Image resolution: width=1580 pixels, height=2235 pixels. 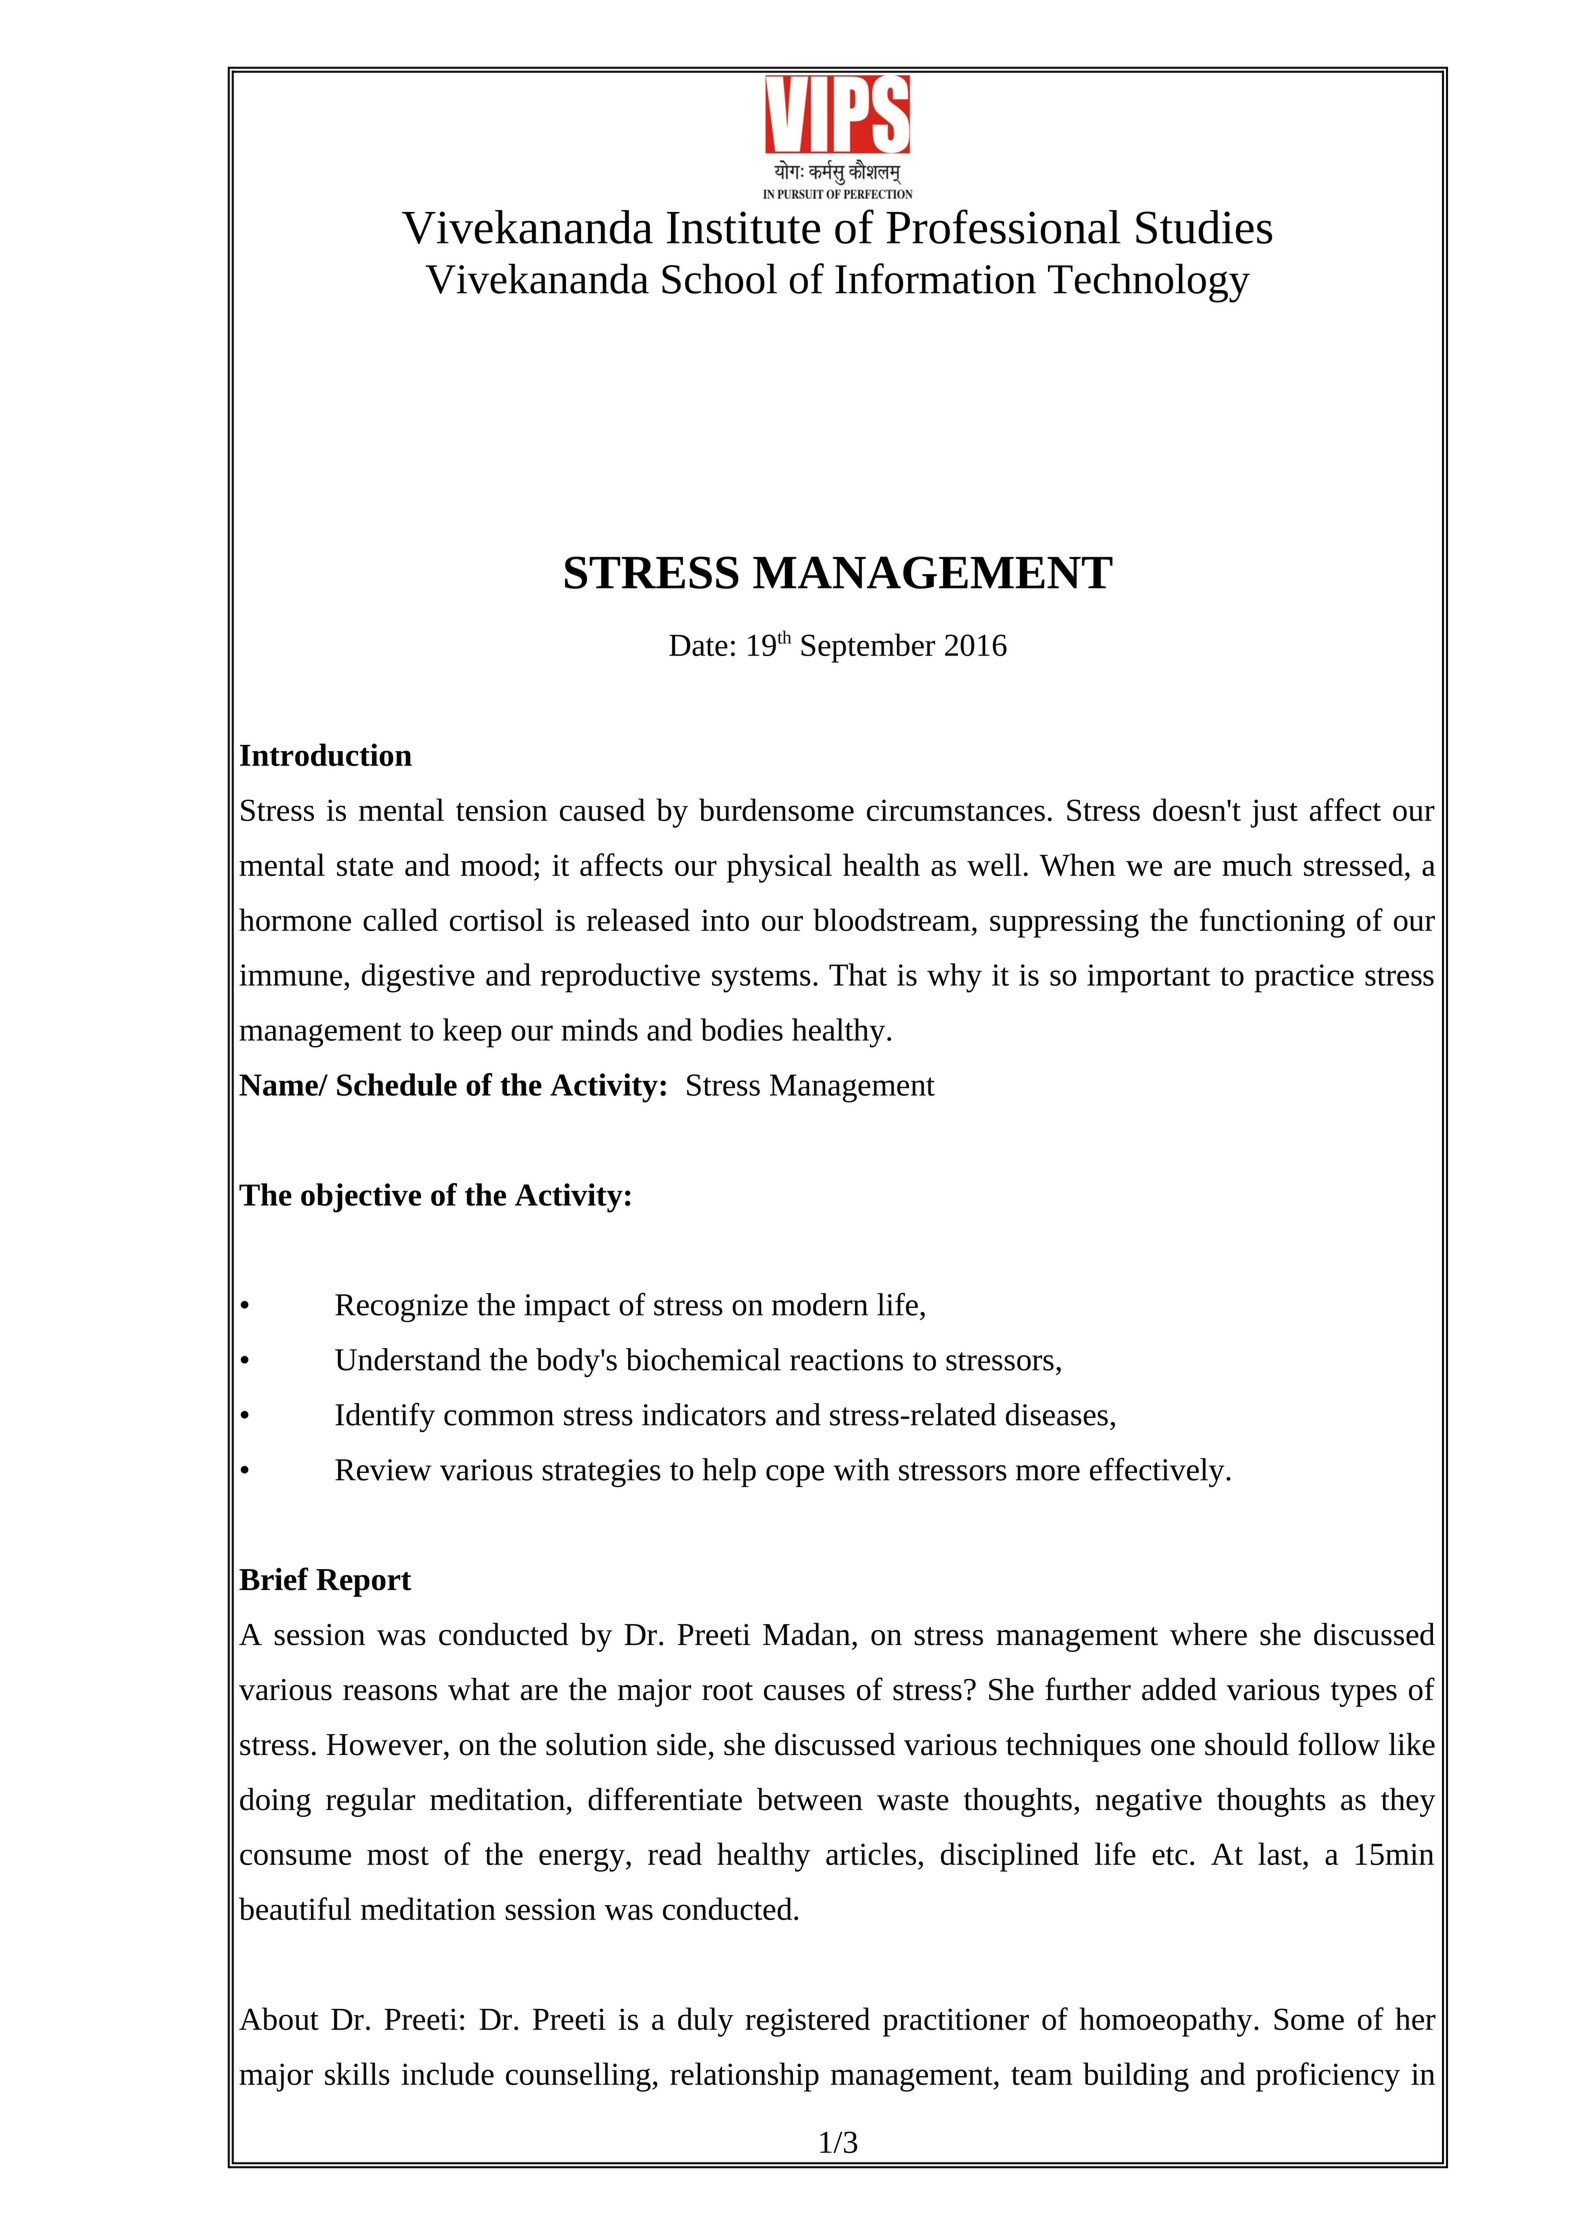 What do you see at coordinates (742, 1029) in the screenshot?
I see `bodies` at bounding box center [742, 1029].
